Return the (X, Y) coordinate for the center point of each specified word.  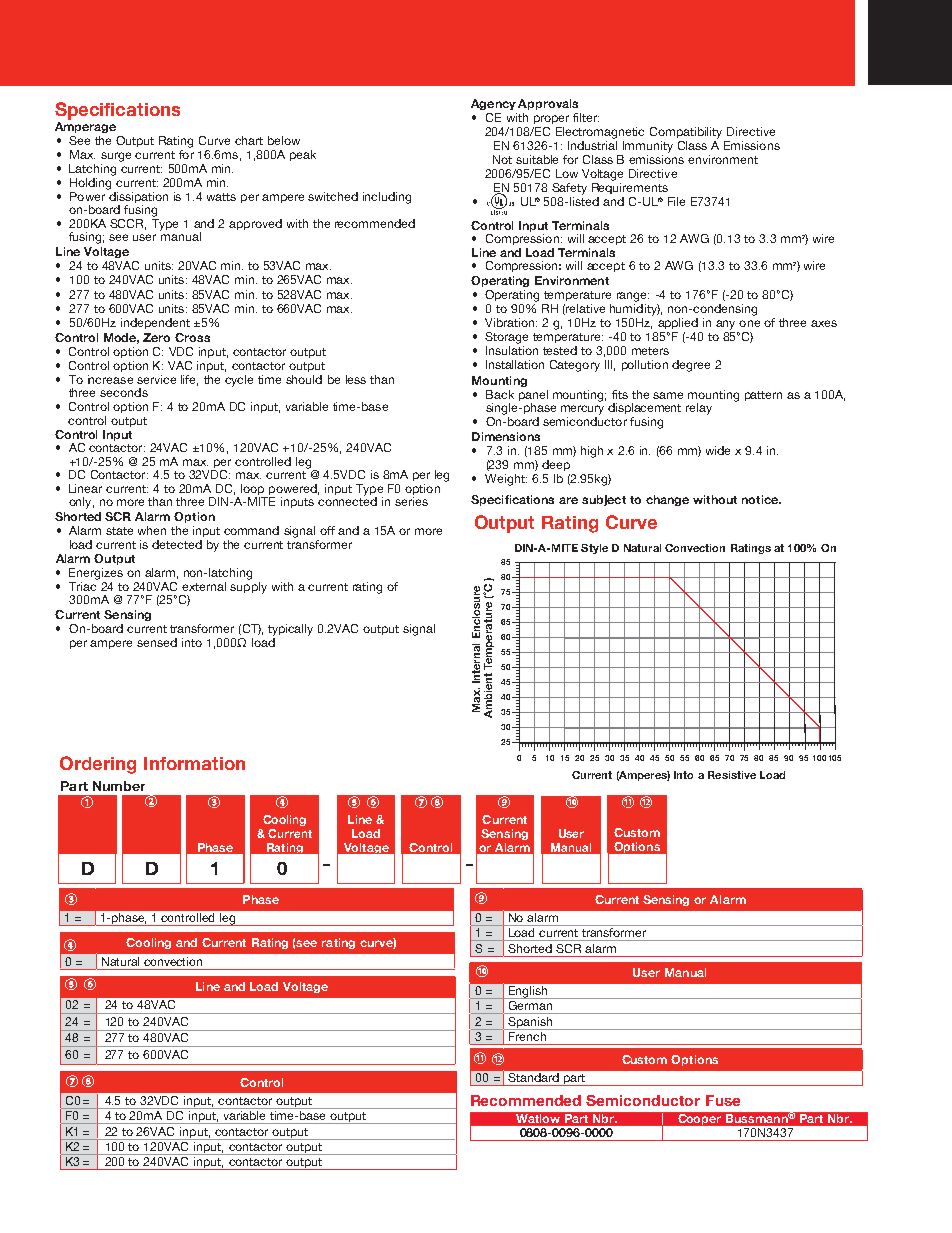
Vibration (509, 322)
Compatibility (686, 133)
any (725, 325)
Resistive (732, 775)
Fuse (723, 1100)
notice (761, 499)
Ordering (98, 765)
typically (290, 631)
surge (116, 157)
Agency (493, 104)
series (411, 501)
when (152, 530)
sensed (157, 642)
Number (119, 786)
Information (194, 763)
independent (155, 323)
